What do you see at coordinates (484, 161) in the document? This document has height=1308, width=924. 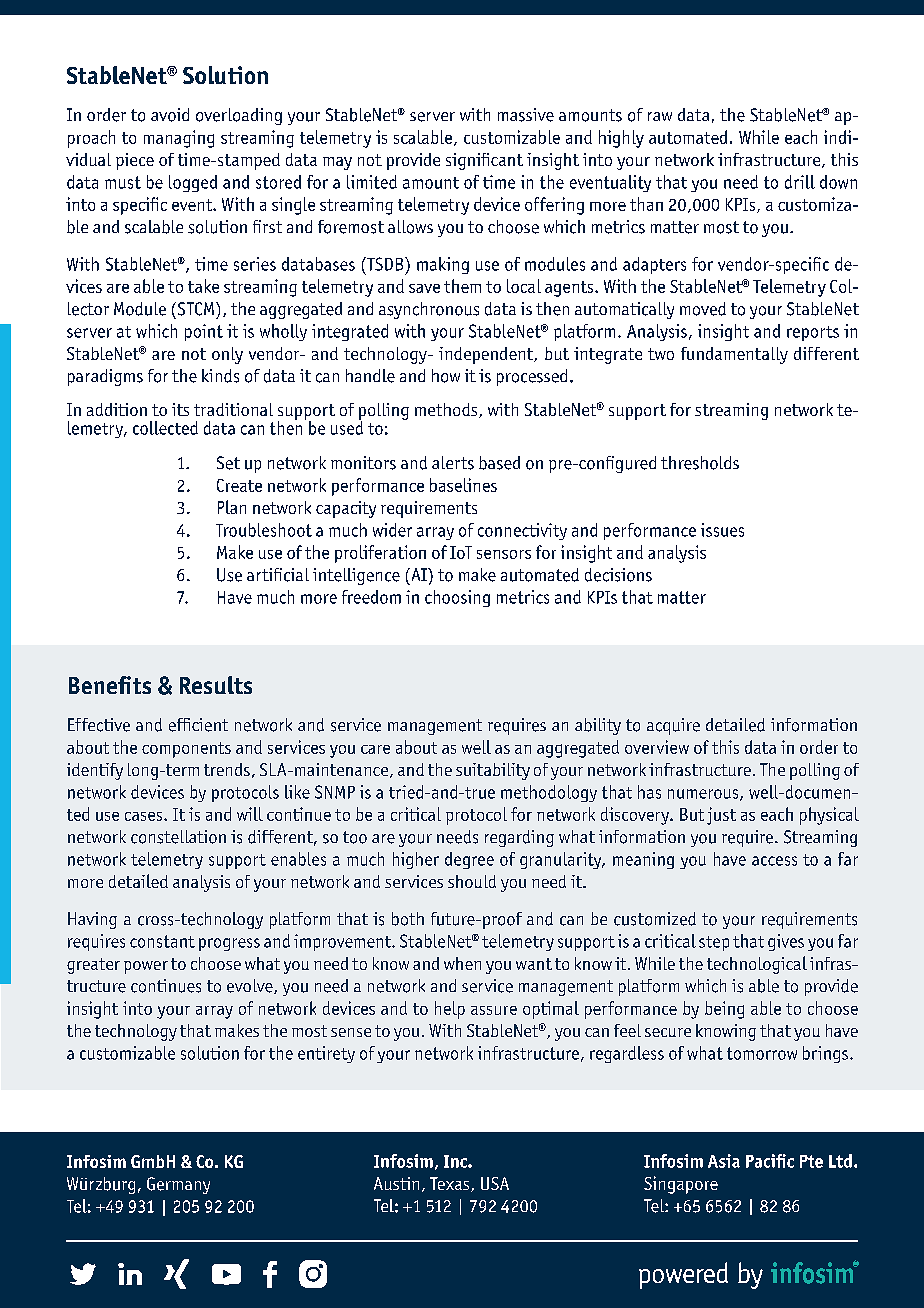 I see `significant` at bounding box center [484, 161].
